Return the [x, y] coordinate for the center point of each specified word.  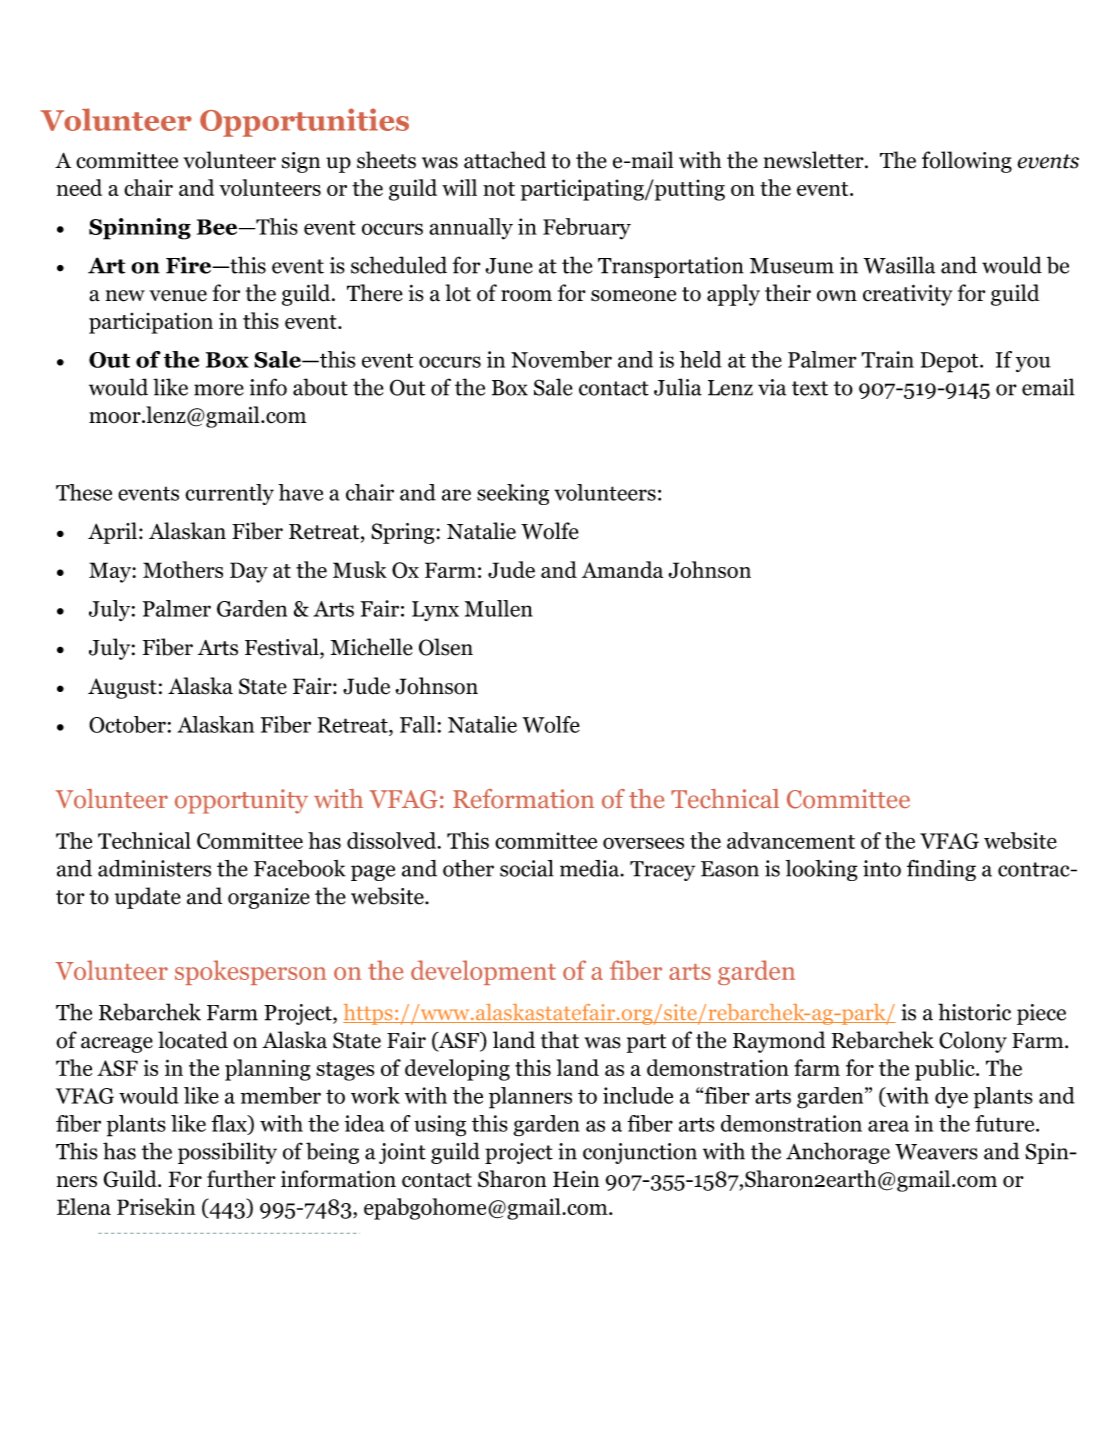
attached [505, 160]
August [122, 688]
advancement [791, 840]
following [967, 162]
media [590, 868]
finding [941, 870]
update [148, 898]
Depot [951, 362]
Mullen [499, 608]
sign [301, 162]
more [219, 390]
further [241, 1178]
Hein [576, 1178]
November [561, 359]
